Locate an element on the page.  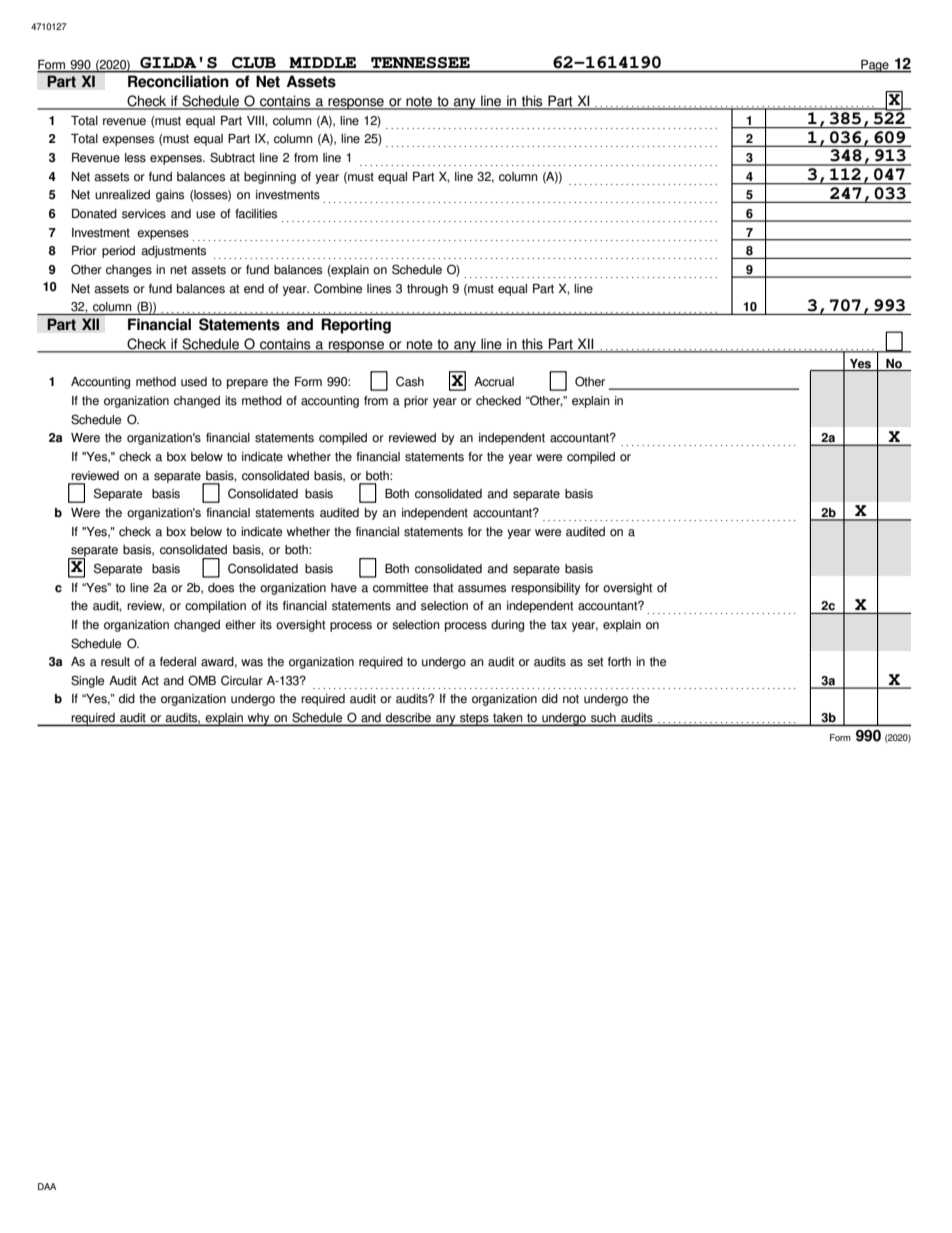
forth is located at coordinates (619, 662).
